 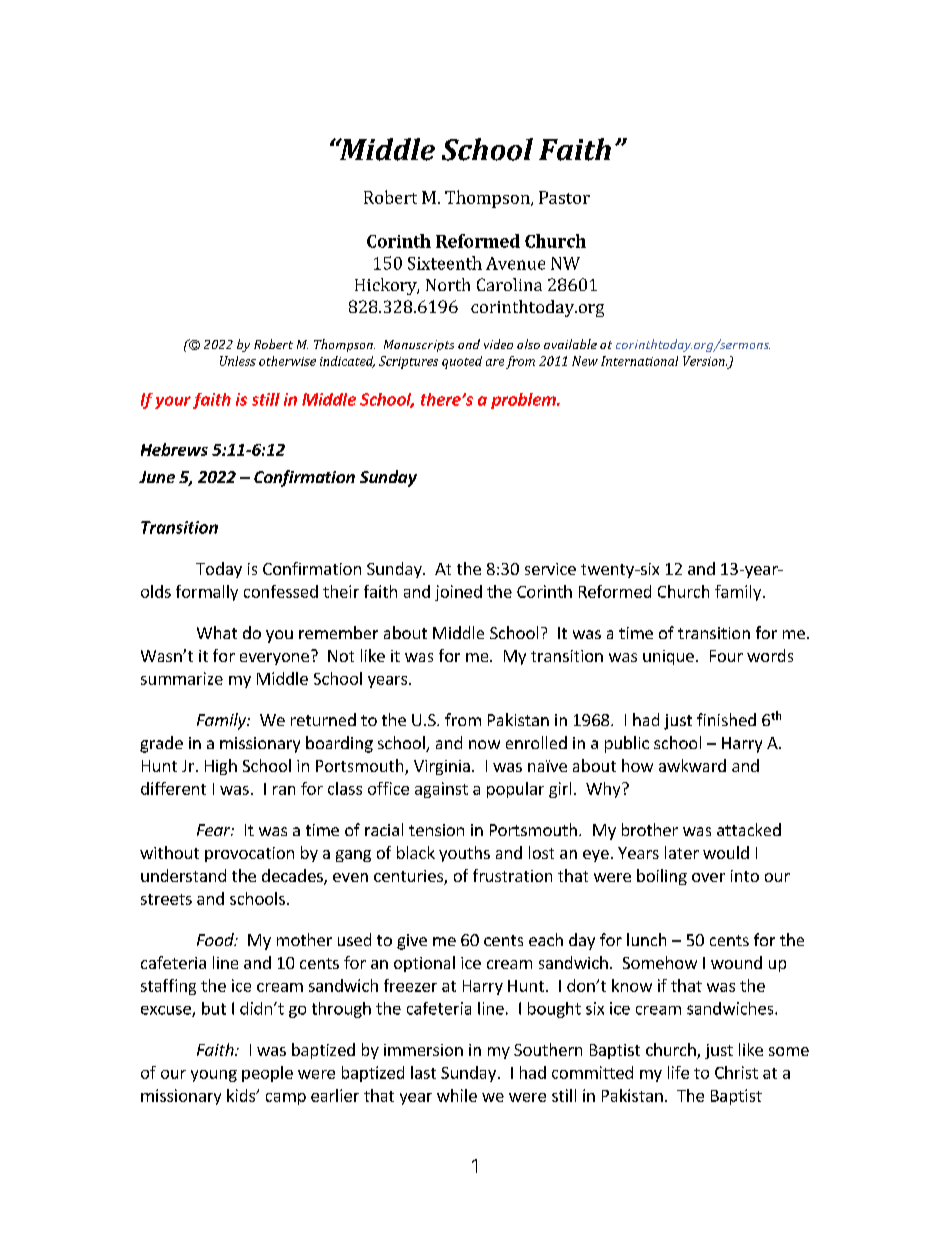 What do you see at coordinates (524, 401) in the document?
I see `problem` at bounding box center [524, 401].
